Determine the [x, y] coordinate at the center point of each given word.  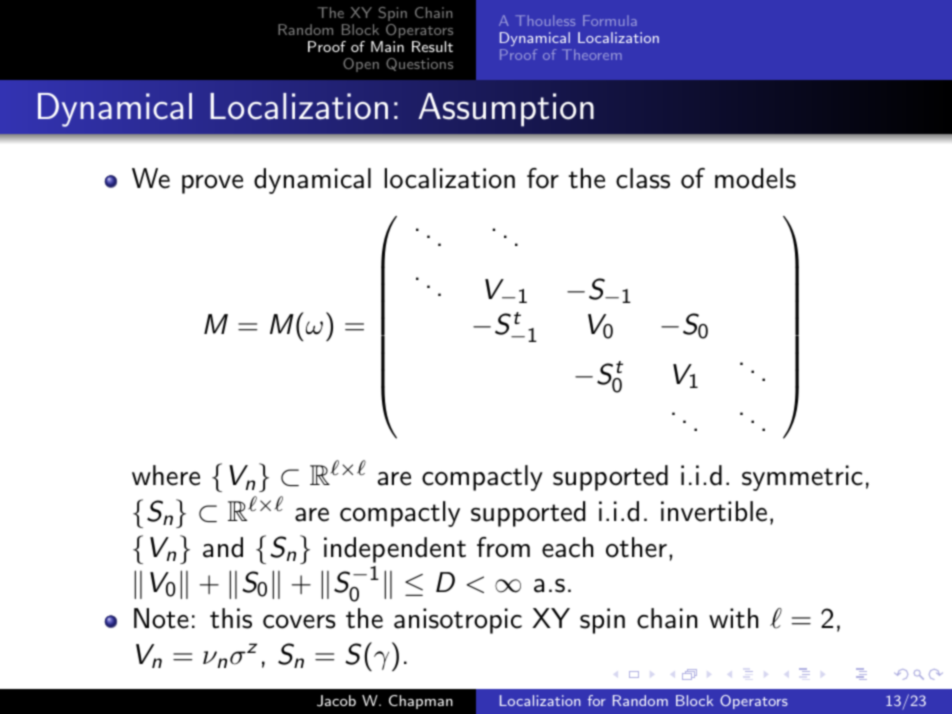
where [166, 475]
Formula [610, 20]
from [503, 547]
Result [432, 46]
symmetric [802, 478]
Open [361, 65]
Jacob [336, 701]
